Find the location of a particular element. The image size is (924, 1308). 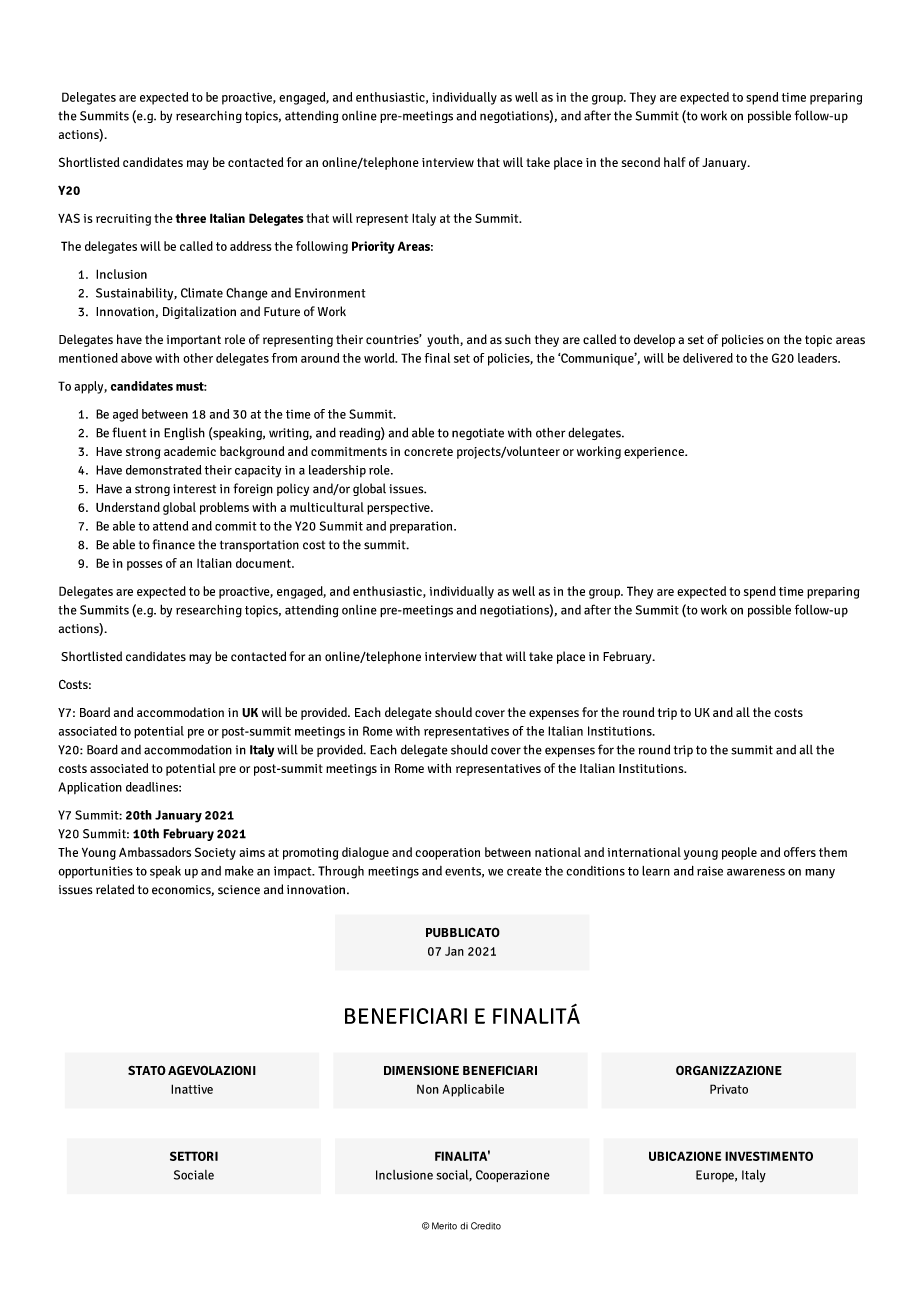

three is located at coordinates (191, 218).
